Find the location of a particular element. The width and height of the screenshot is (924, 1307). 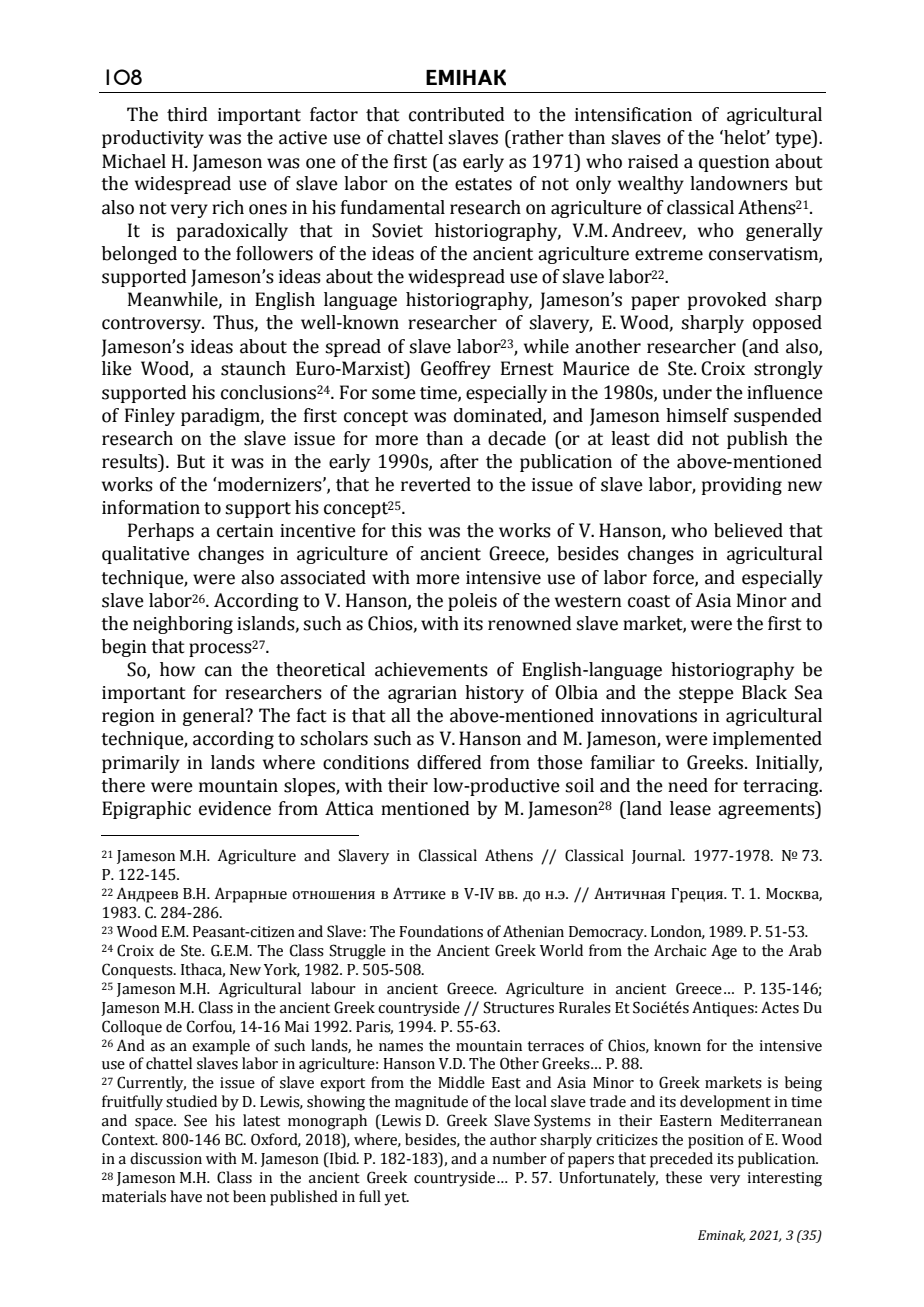

steppe is located at coordinates (706, 695).
